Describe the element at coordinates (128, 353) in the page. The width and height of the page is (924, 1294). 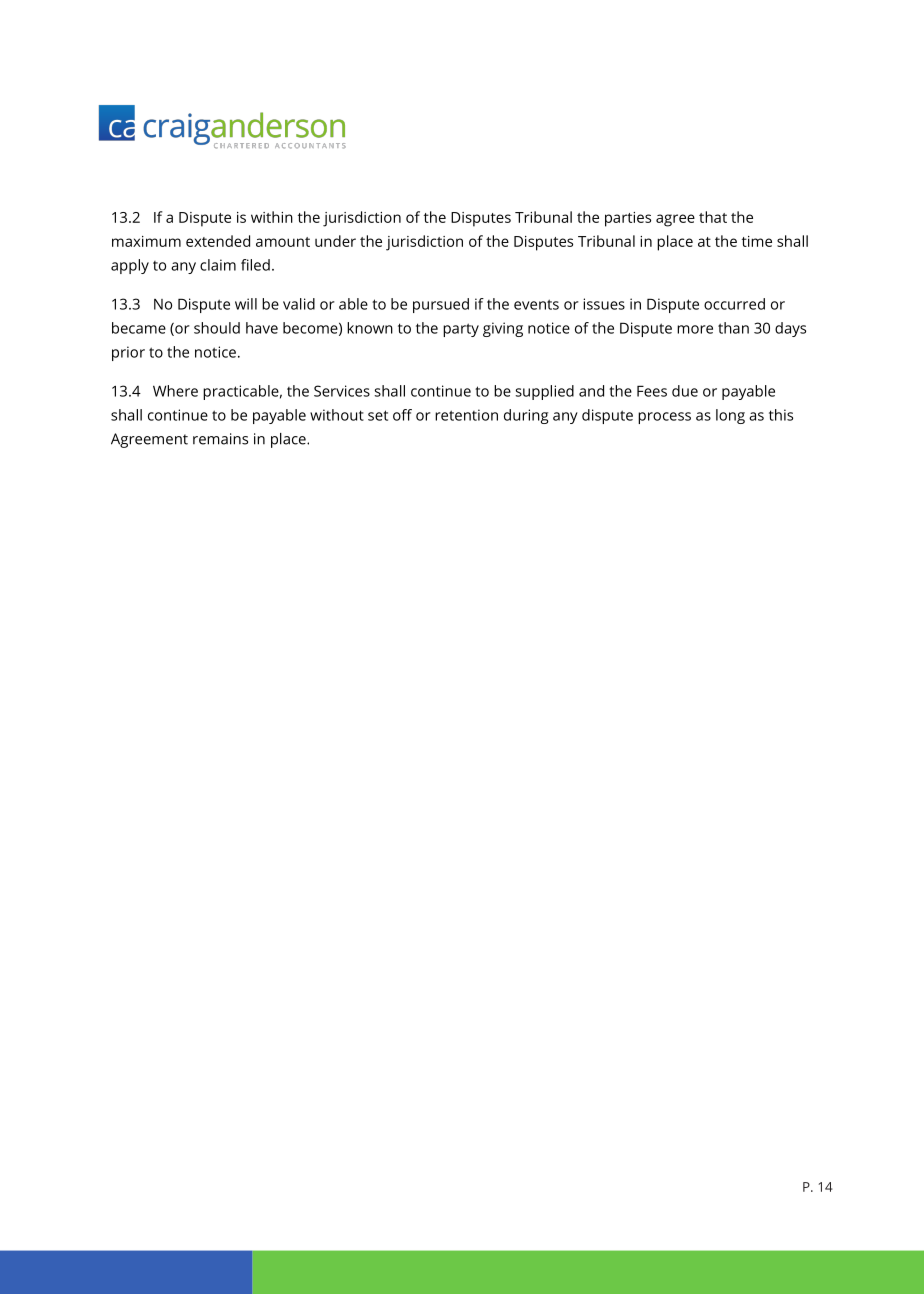
I see `prior` at that location.
